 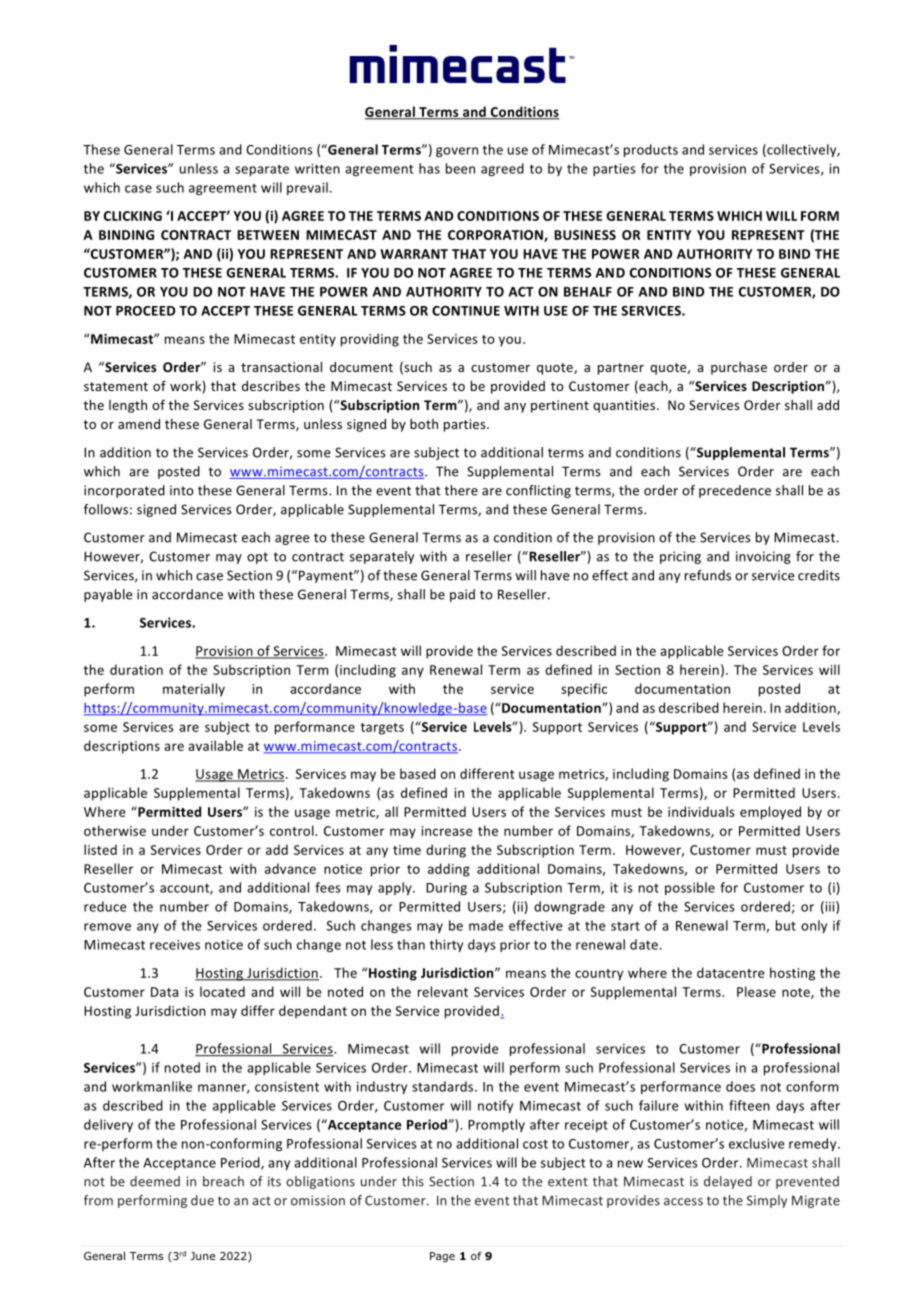 I want to click on otherwise, so click(x=115, y=830).
